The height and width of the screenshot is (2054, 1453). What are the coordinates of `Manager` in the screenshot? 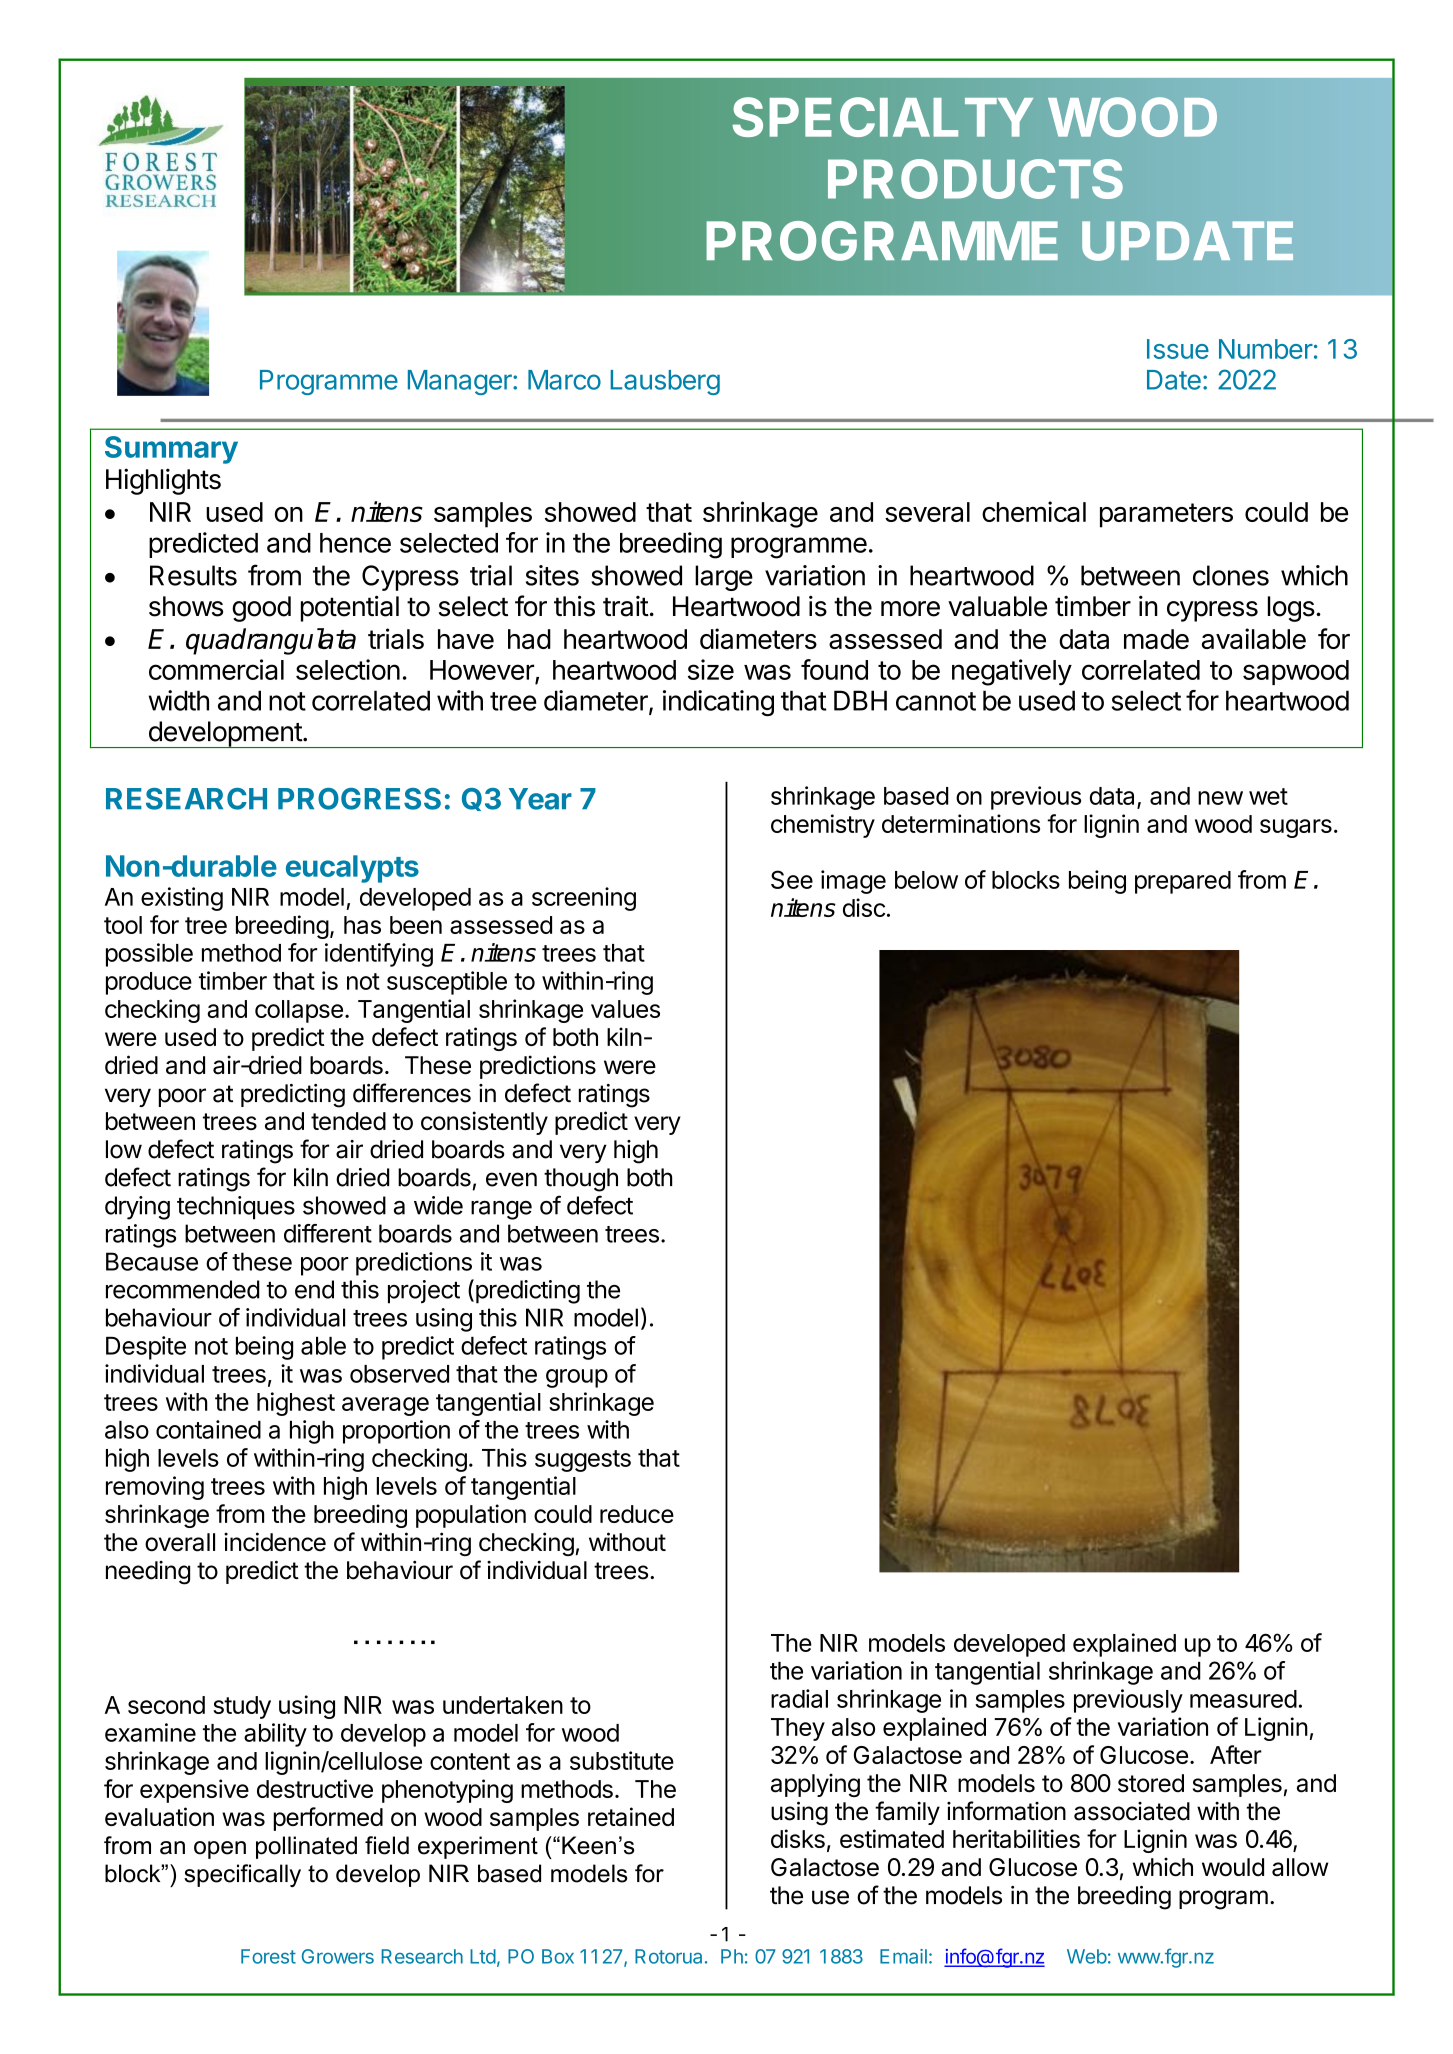 It's located at (461, 382).
